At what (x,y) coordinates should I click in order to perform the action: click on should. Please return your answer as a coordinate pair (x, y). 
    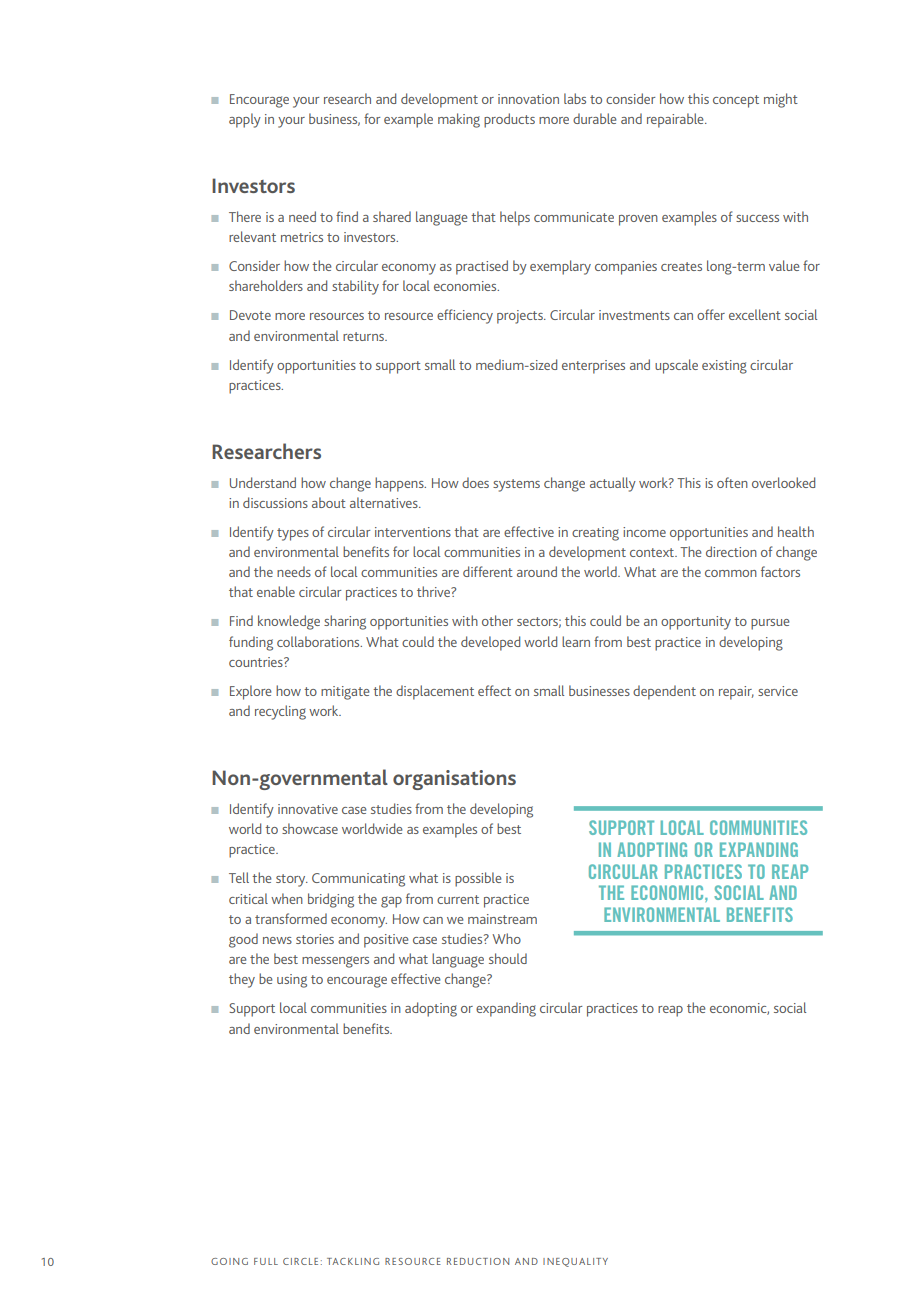
    Looking at the image, I should click on (508, 958).
